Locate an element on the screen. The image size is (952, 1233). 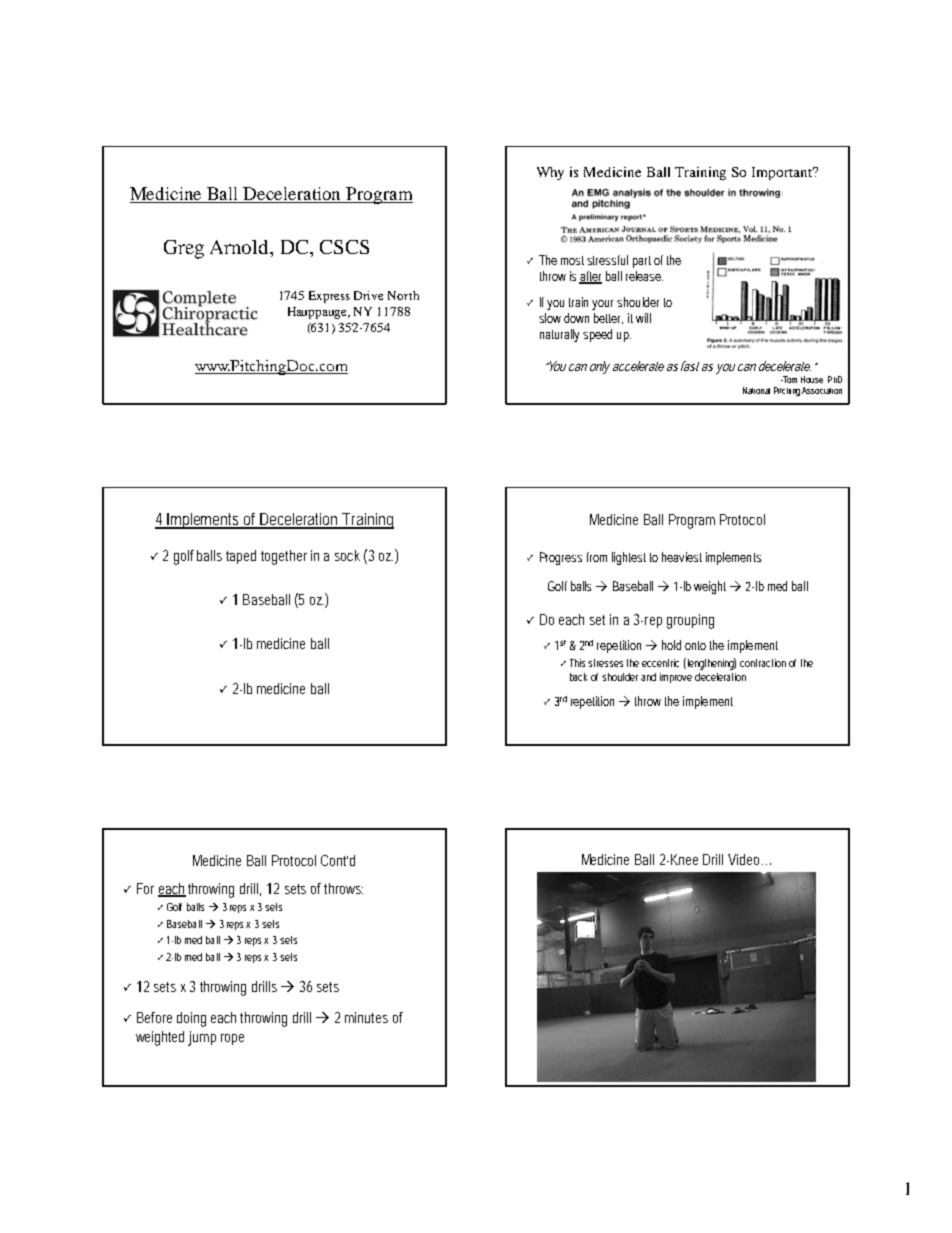
doing is located at coordinates (191, 1019).
